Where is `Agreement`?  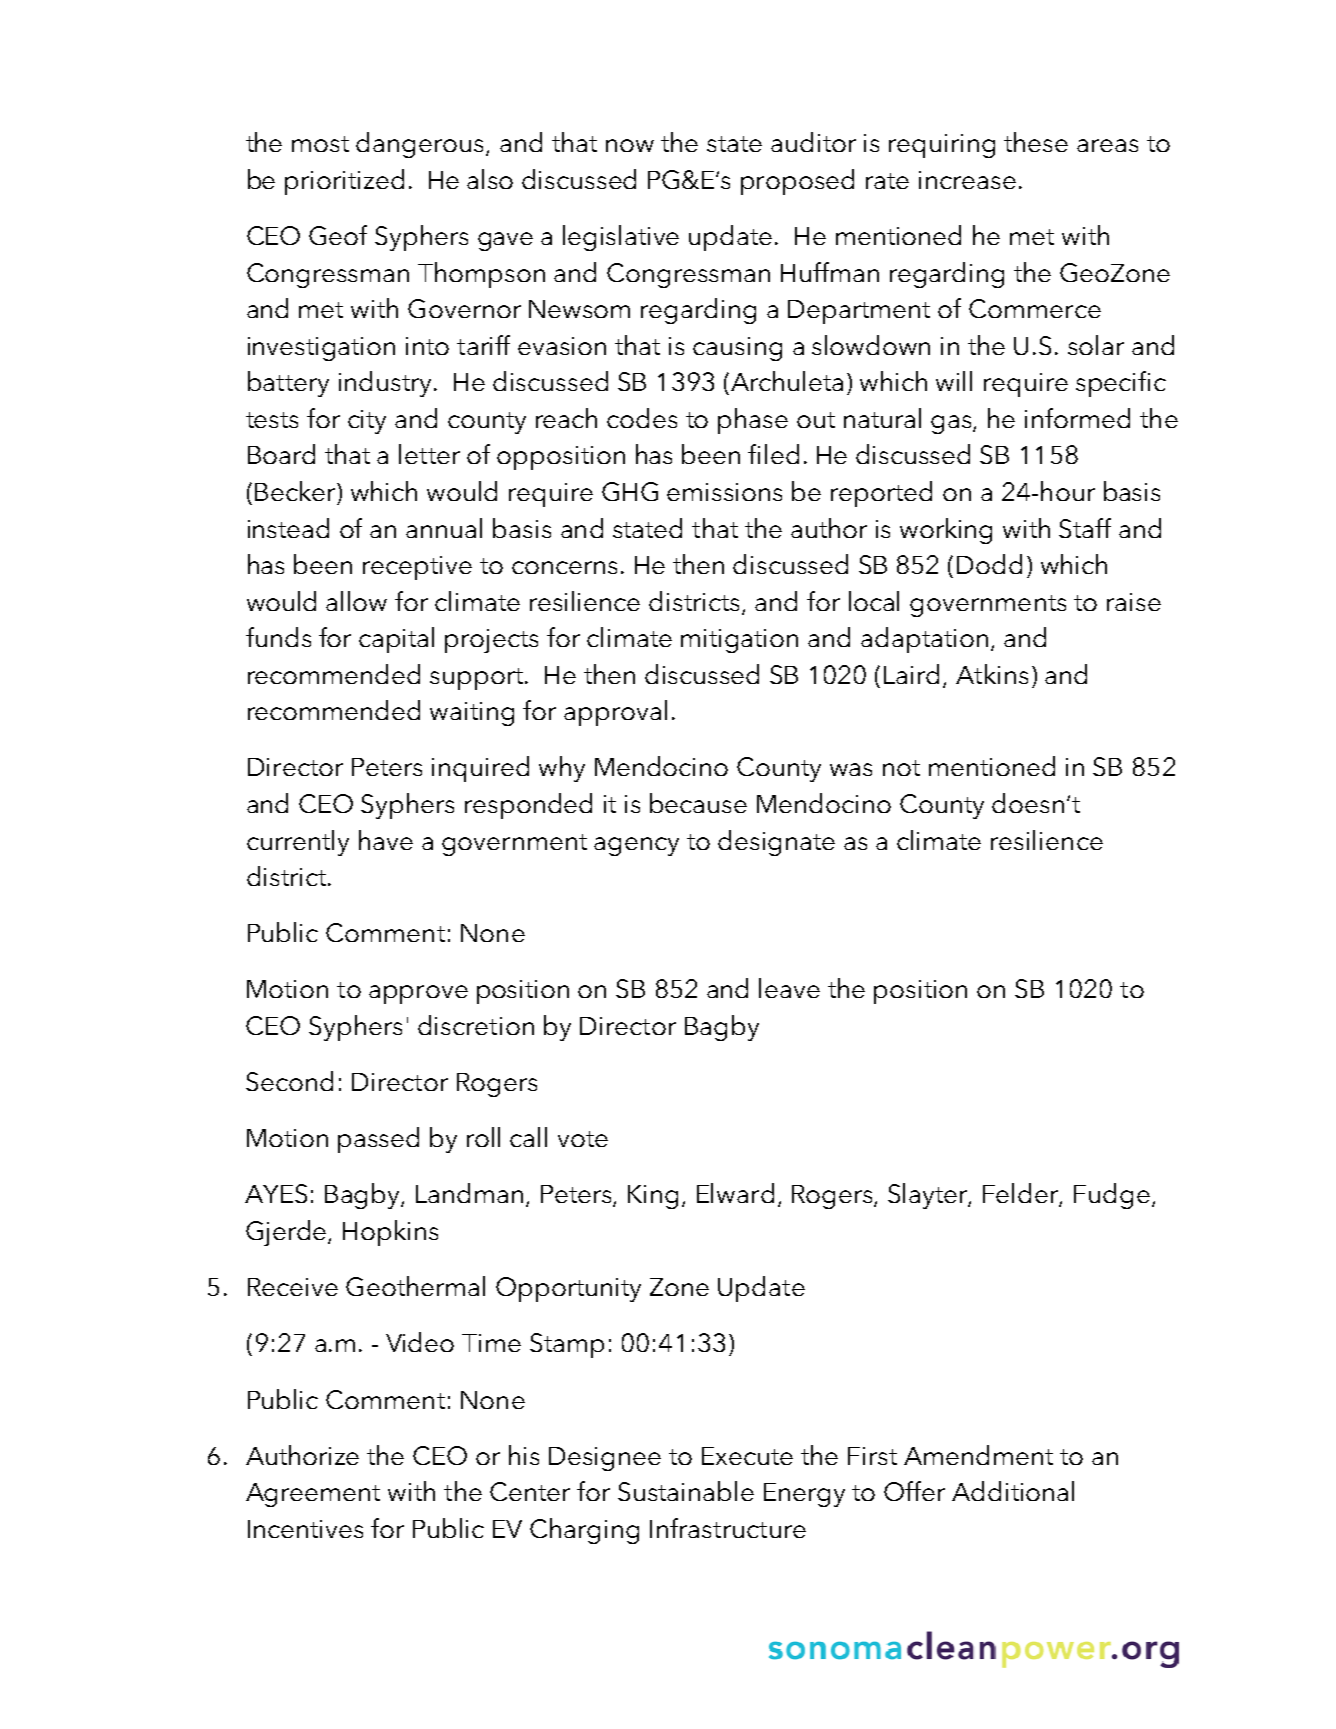 Agreement is located at coordinates (313, 1495).
